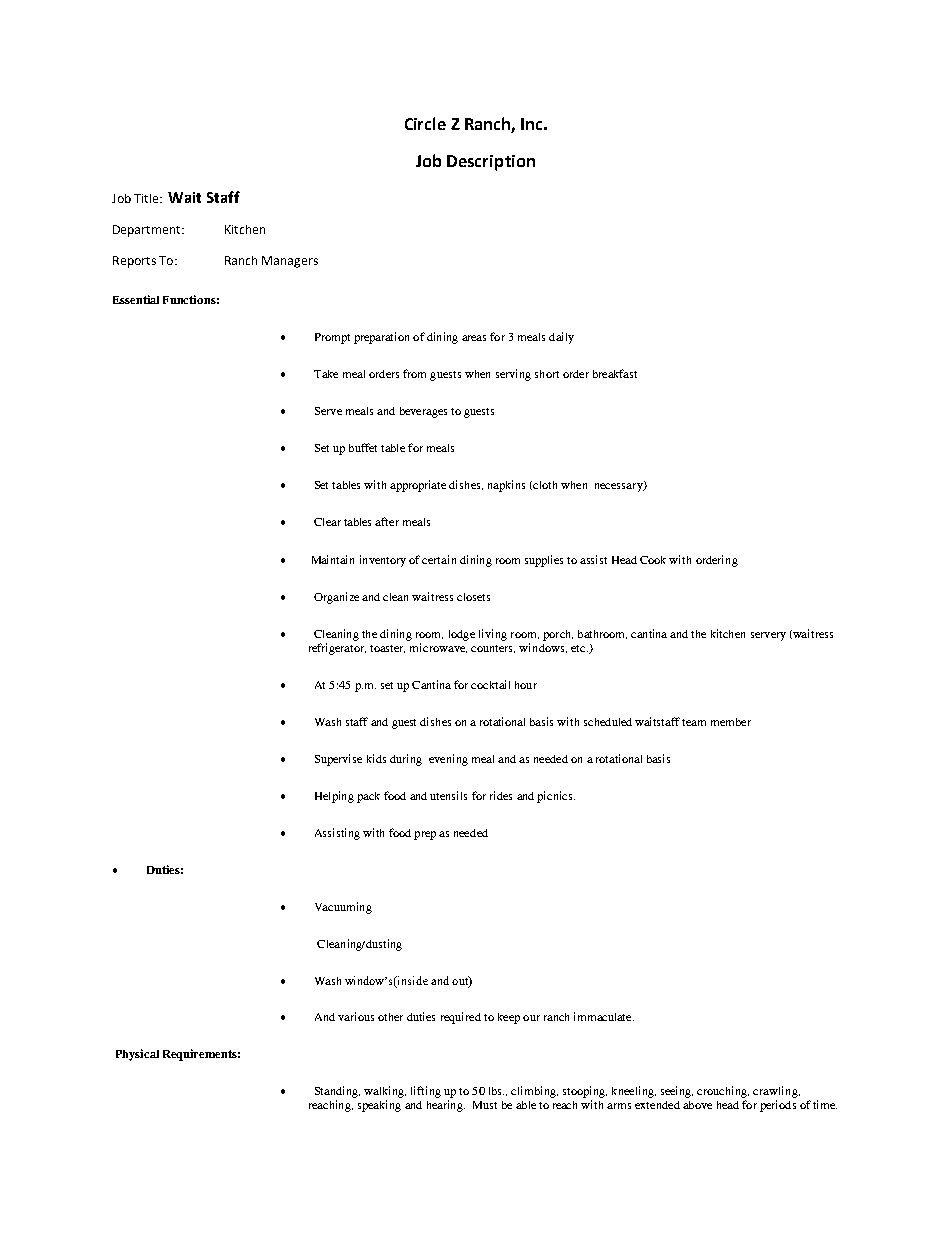 This screenshot has height=1233, width=952. Describe the element at coordinates (491, 163) in the screenshot. I see `Description` at that location.
